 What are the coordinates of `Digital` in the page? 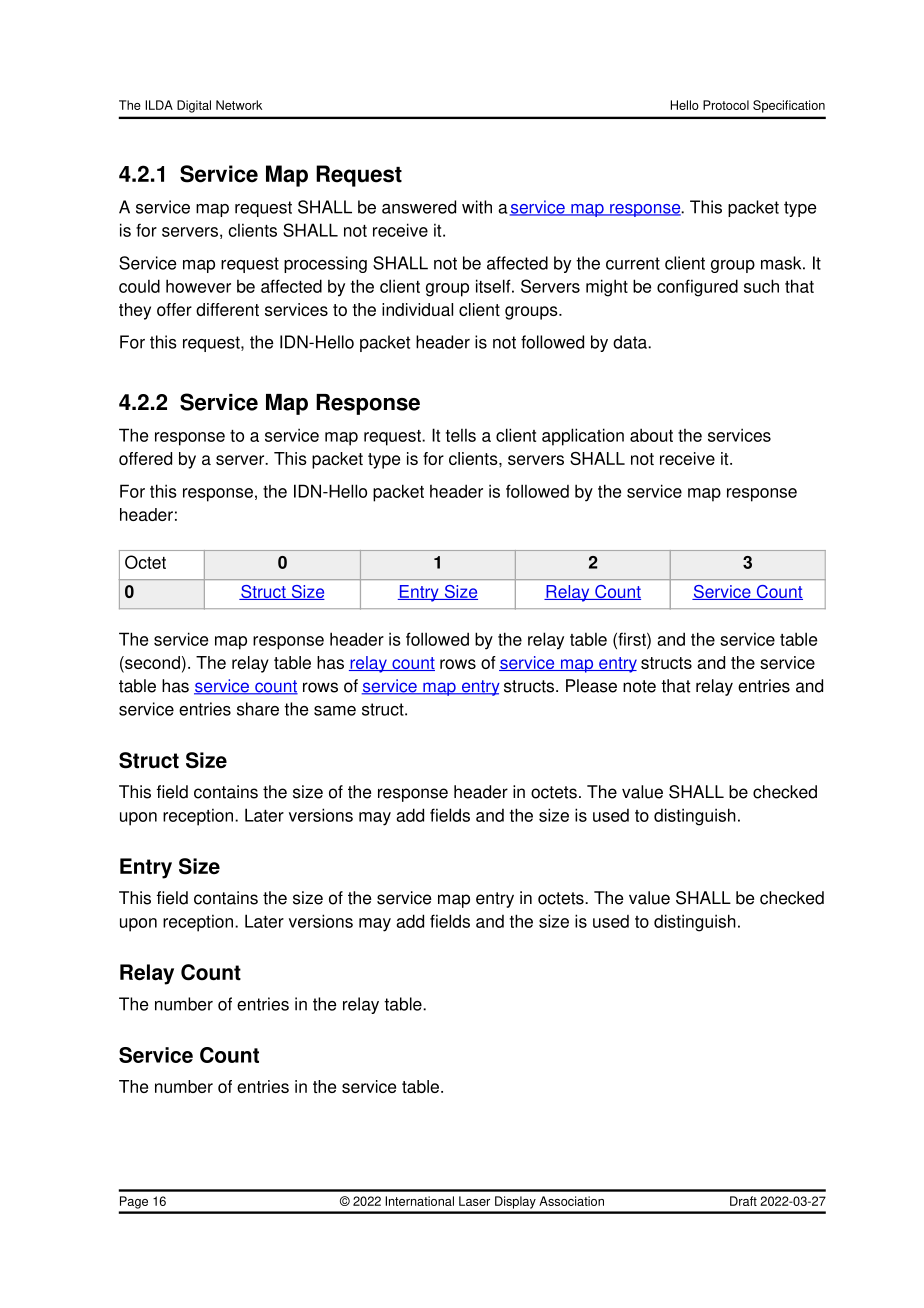 It's located at (194, 106).
